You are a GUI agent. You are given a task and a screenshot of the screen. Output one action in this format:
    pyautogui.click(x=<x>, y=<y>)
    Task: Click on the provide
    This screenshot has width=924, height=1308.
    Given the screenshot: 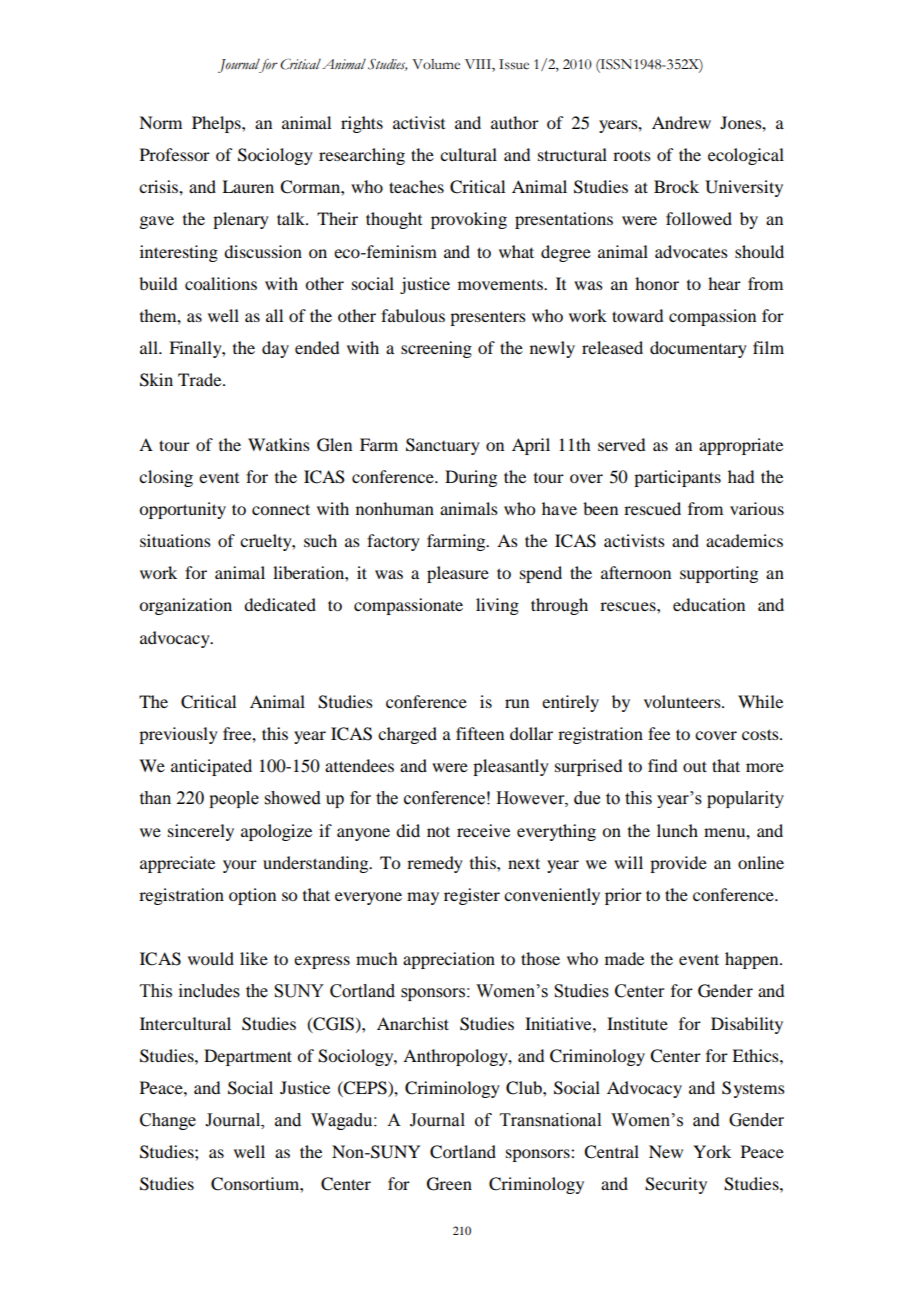 What is the action you would take?
    pyautogui.click(x=678, y=864)
